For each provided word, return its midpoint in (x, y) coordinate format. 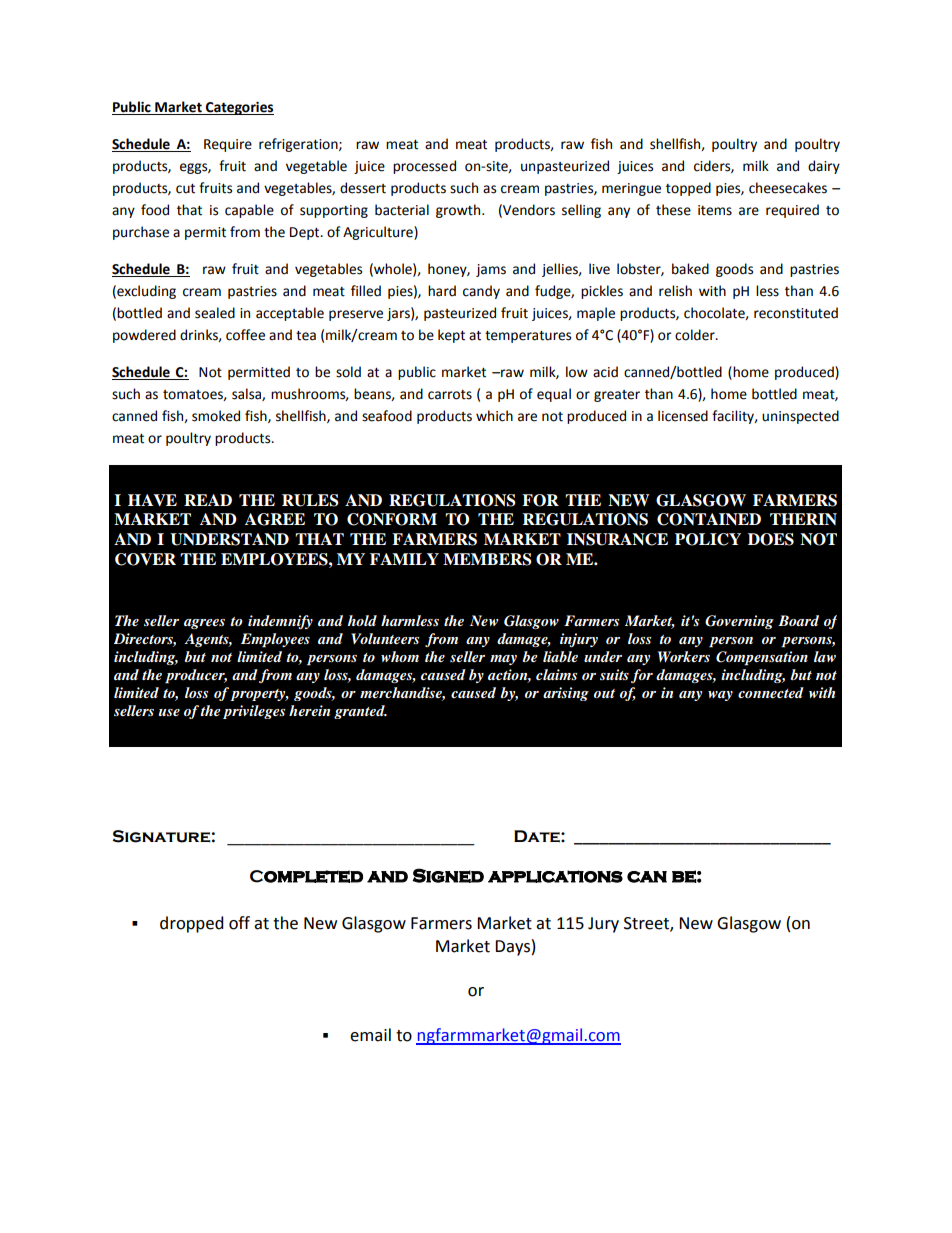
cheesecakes (788, 188)
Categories (239, 108)
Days (512, 948)
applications (555, 876)
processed (424, 167)
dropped (192, 924)
